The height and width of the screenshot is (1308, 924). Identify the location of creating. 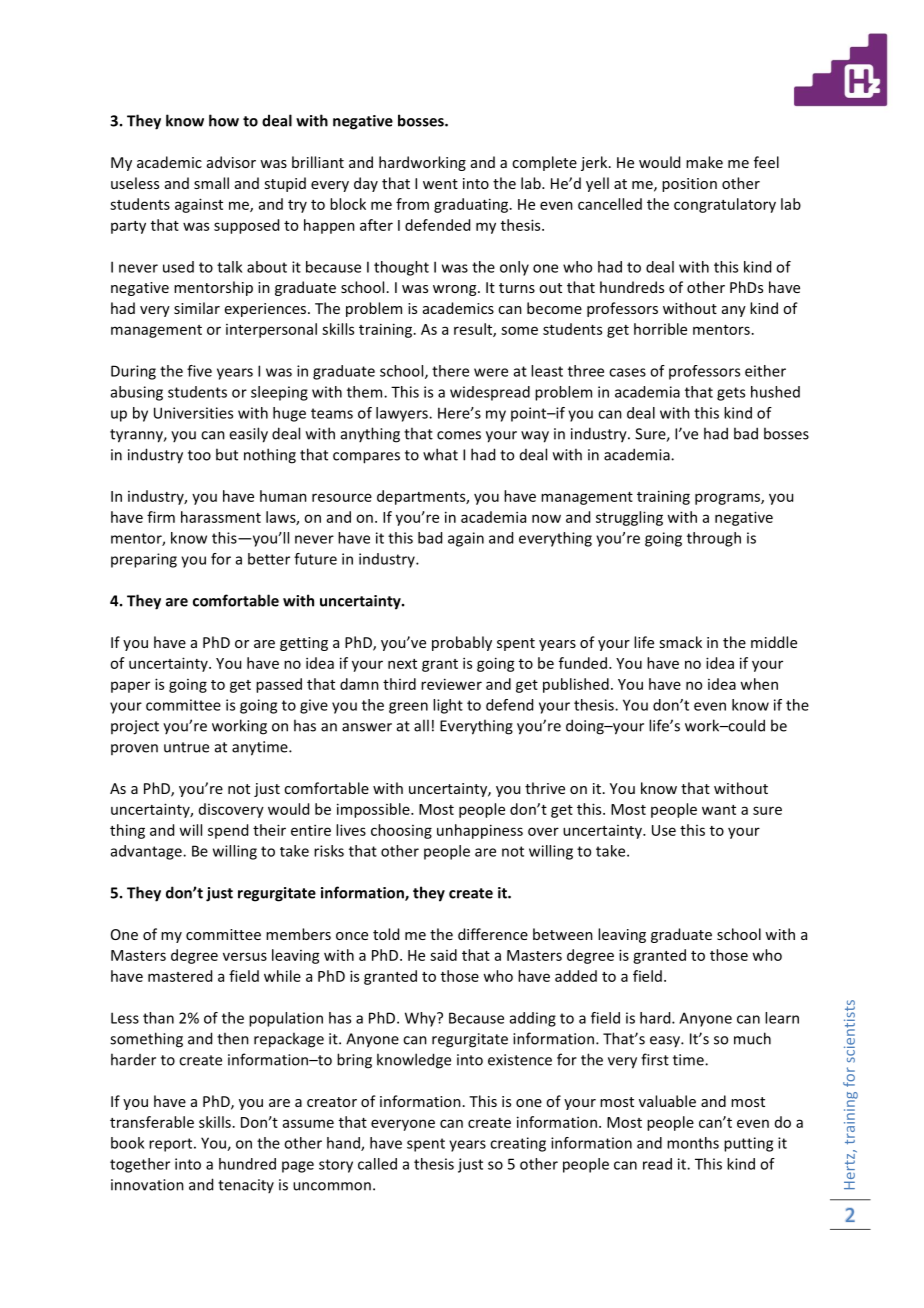
(518, 1144).
